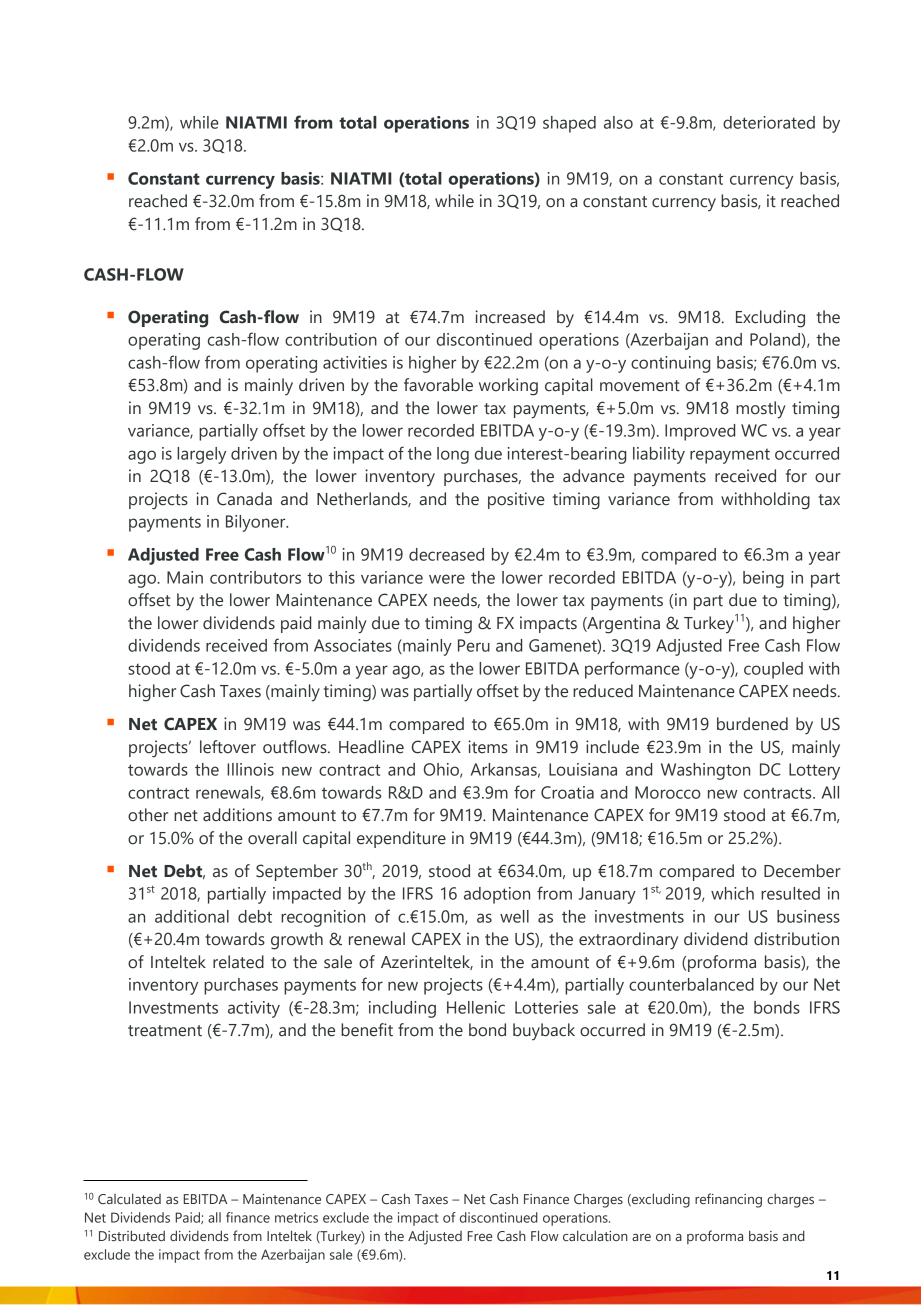 The width and height of the image is (924, 1307). What do you see at coordinates (129, 1198) in the image?
I see `Calculated` at bounding box center [129, 1198].
